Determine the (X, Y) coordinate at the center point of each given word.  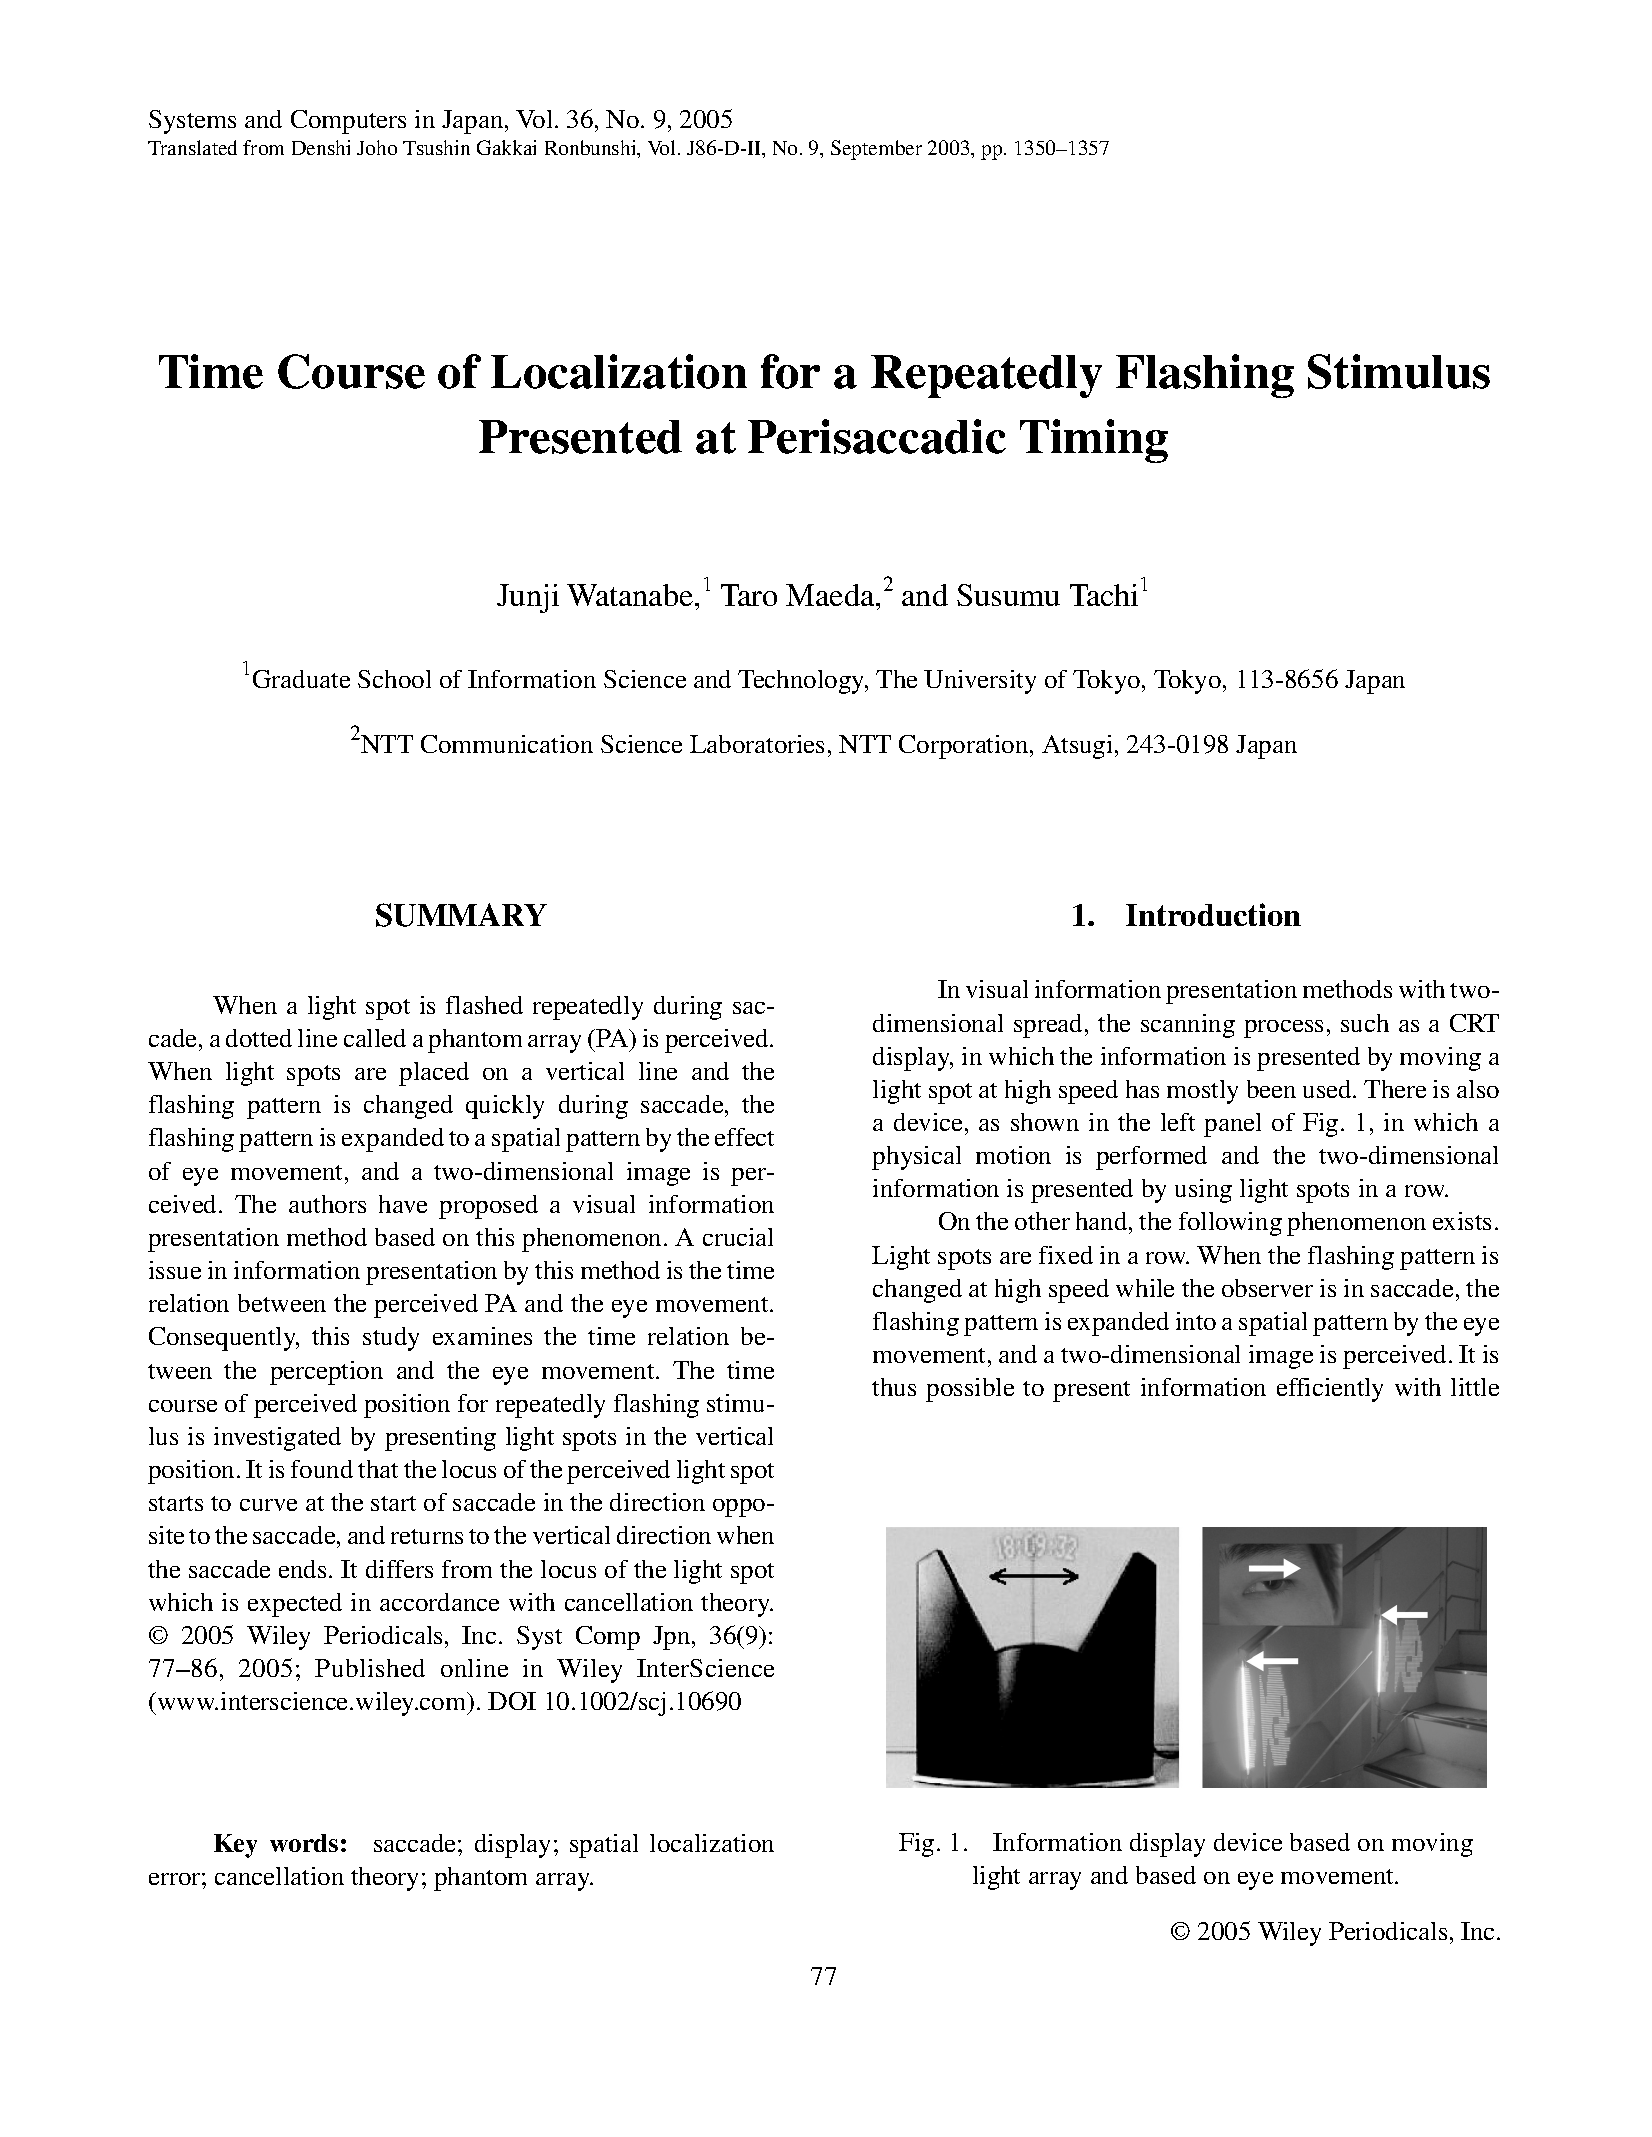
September (876, 150)
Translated (192, 147)
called (375, 1038)
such (1365, 1023)
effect (744, 1137)
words (304, 1843)
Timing (1094, 441)
